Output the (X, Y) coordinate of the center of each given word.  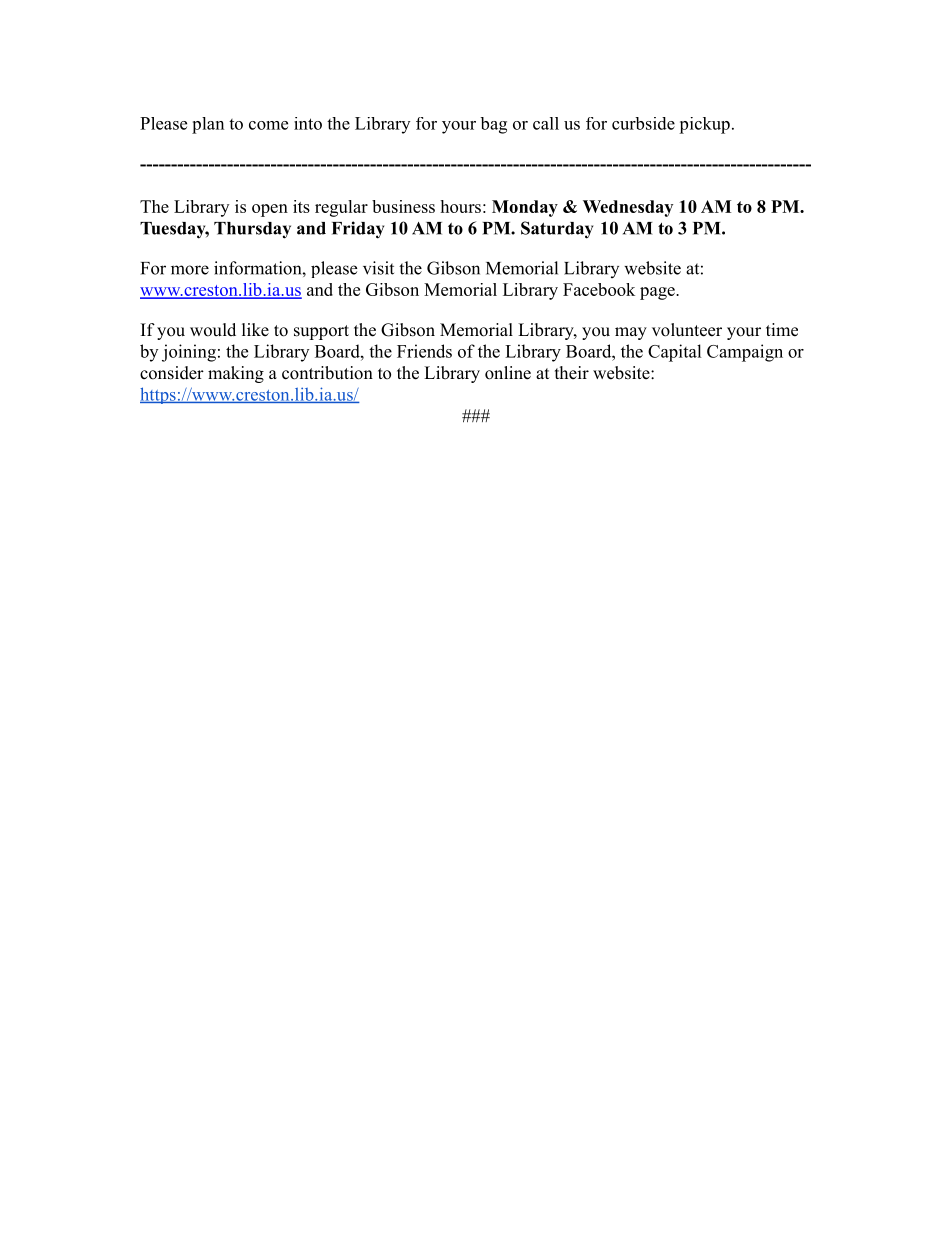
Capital (675, 353)
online (508, 373)
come (268, 125)
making (236, 374)
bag (493, 125)
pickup (704, 125)
